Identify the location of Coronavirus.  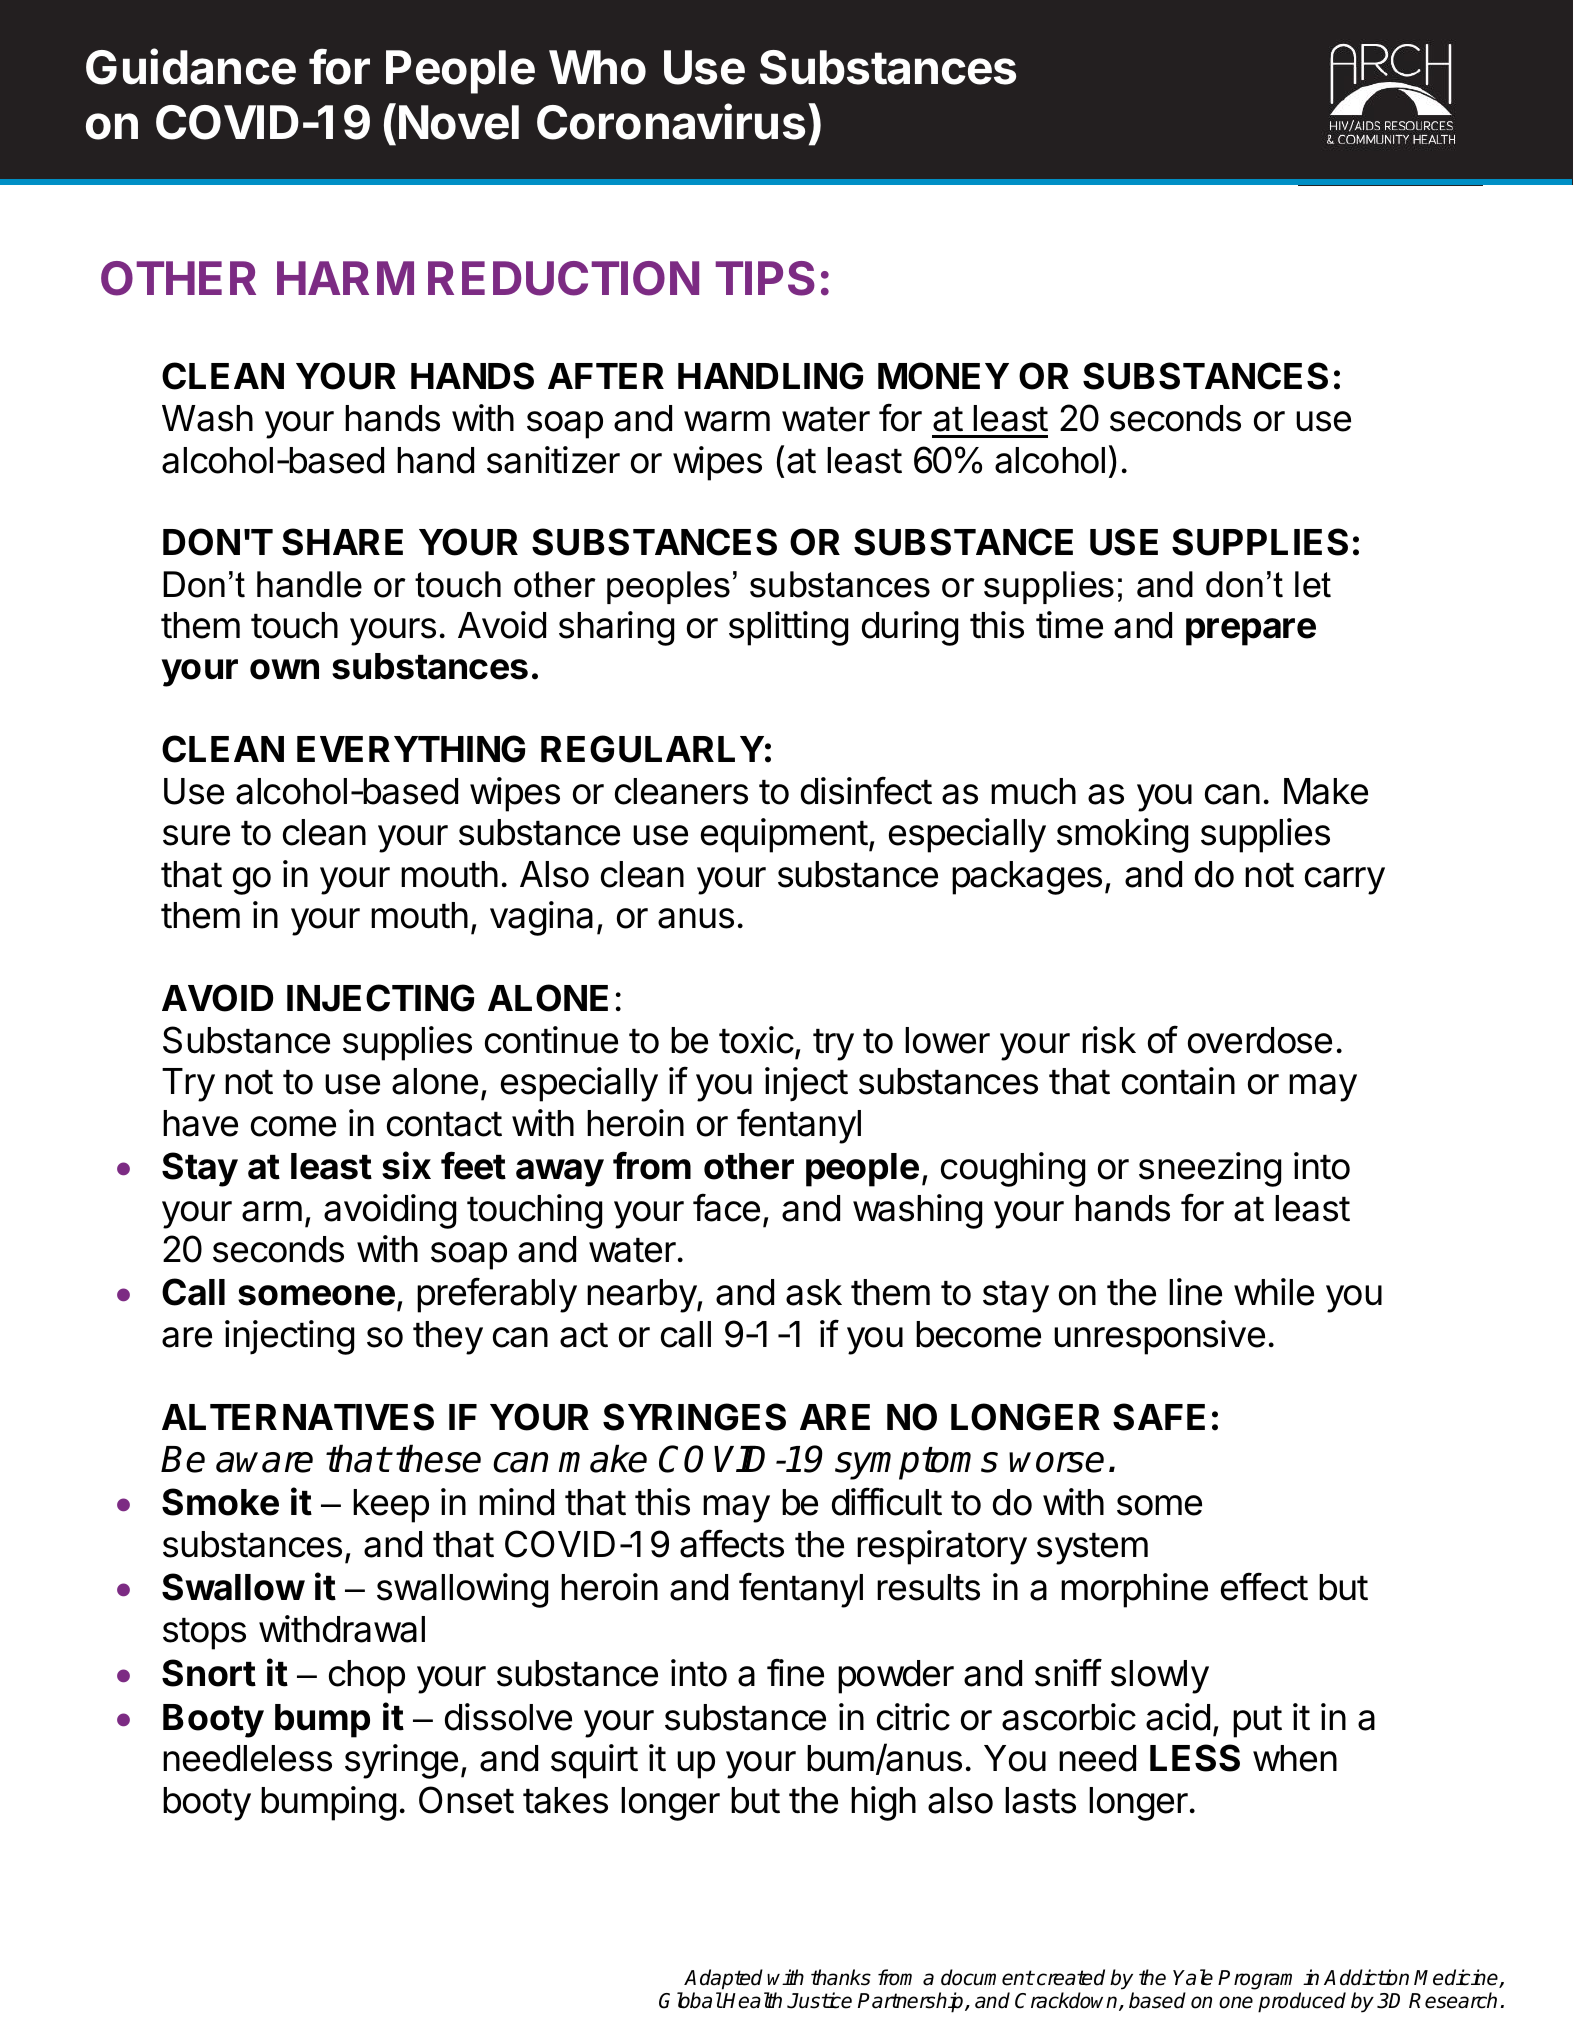
(671, 121).
